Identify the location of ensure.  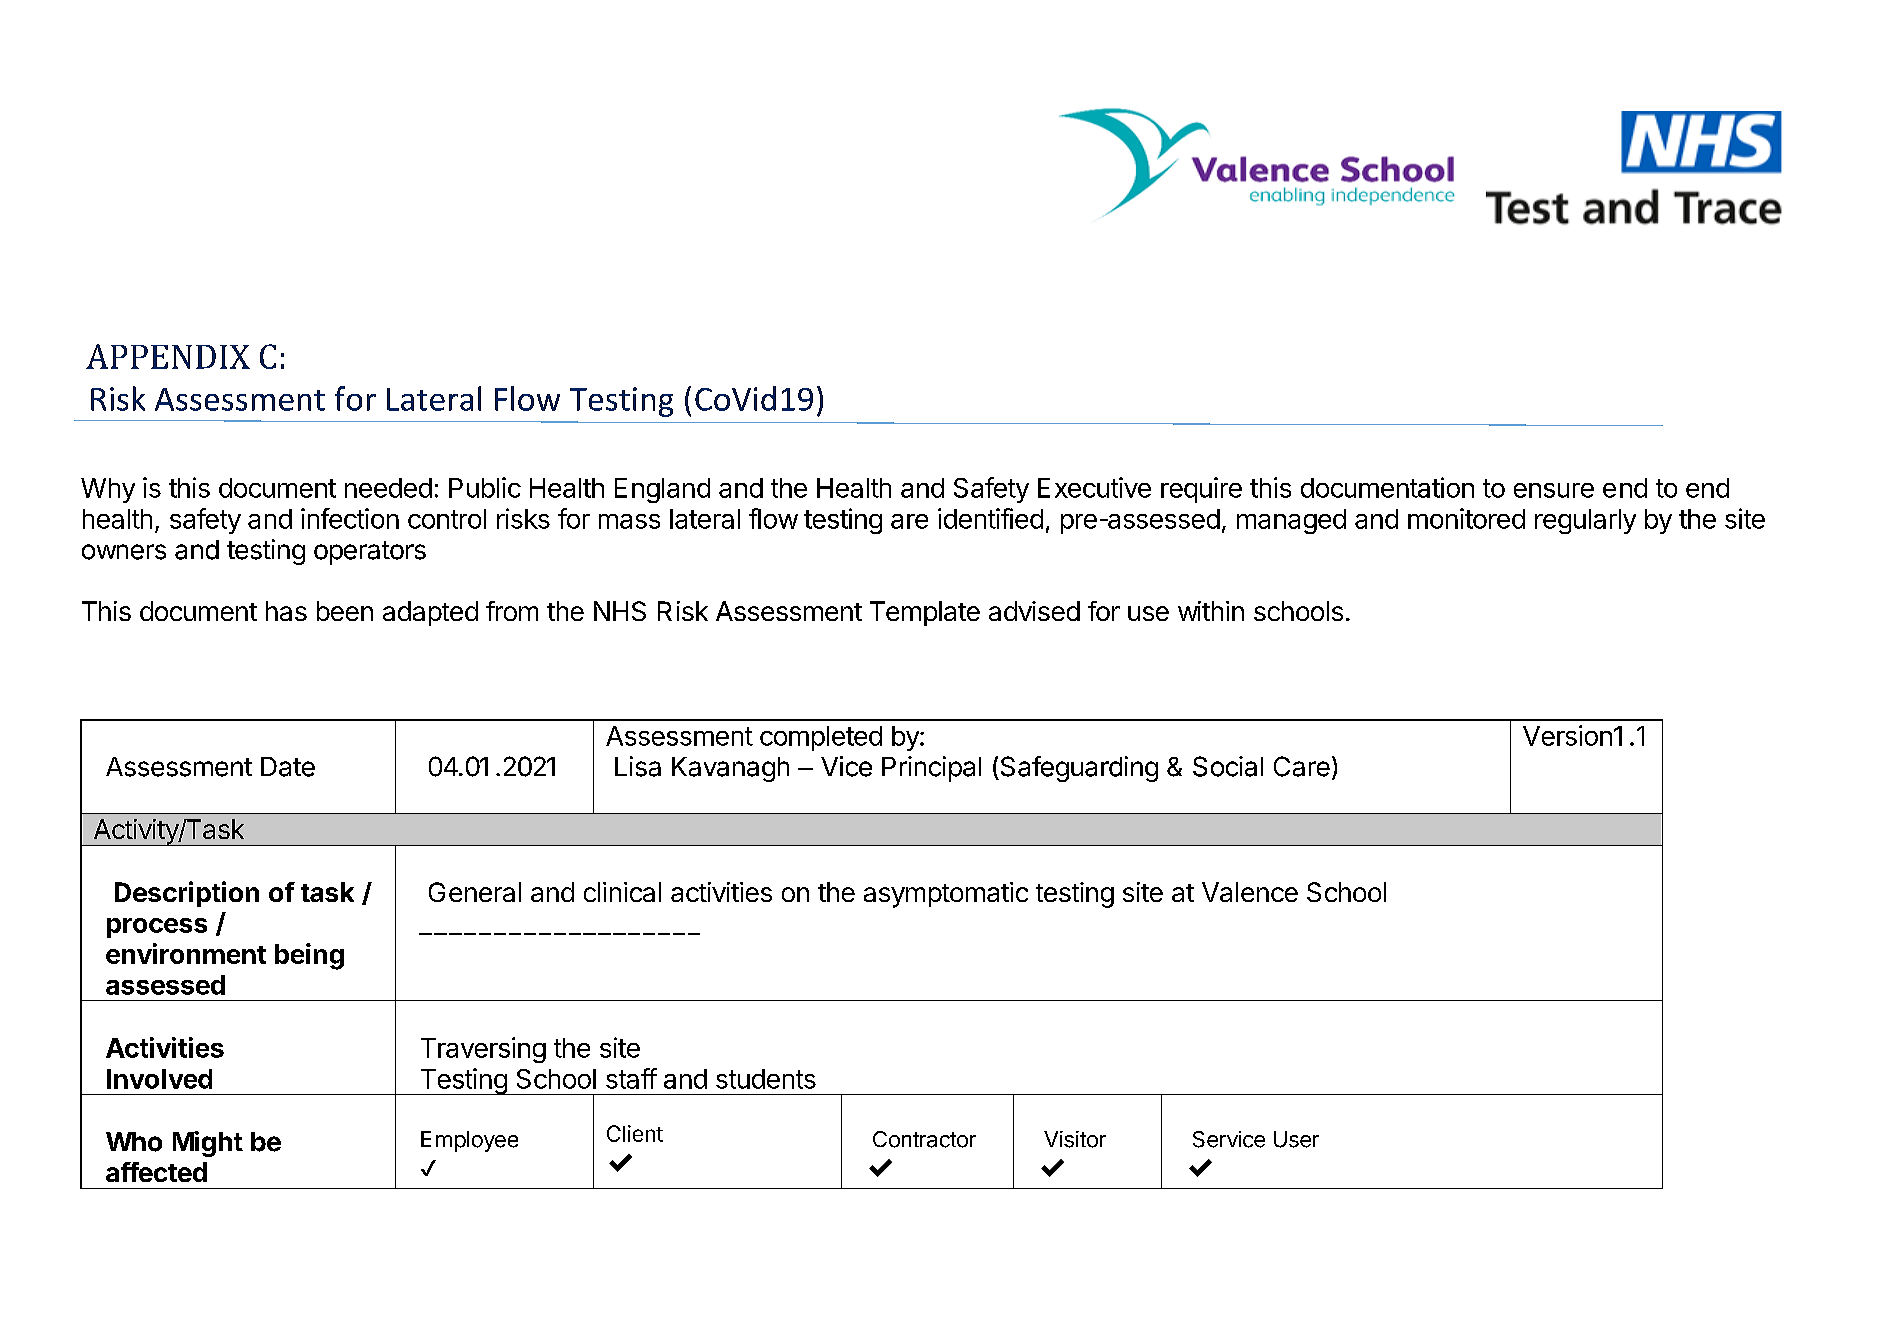
(1554, 490).
